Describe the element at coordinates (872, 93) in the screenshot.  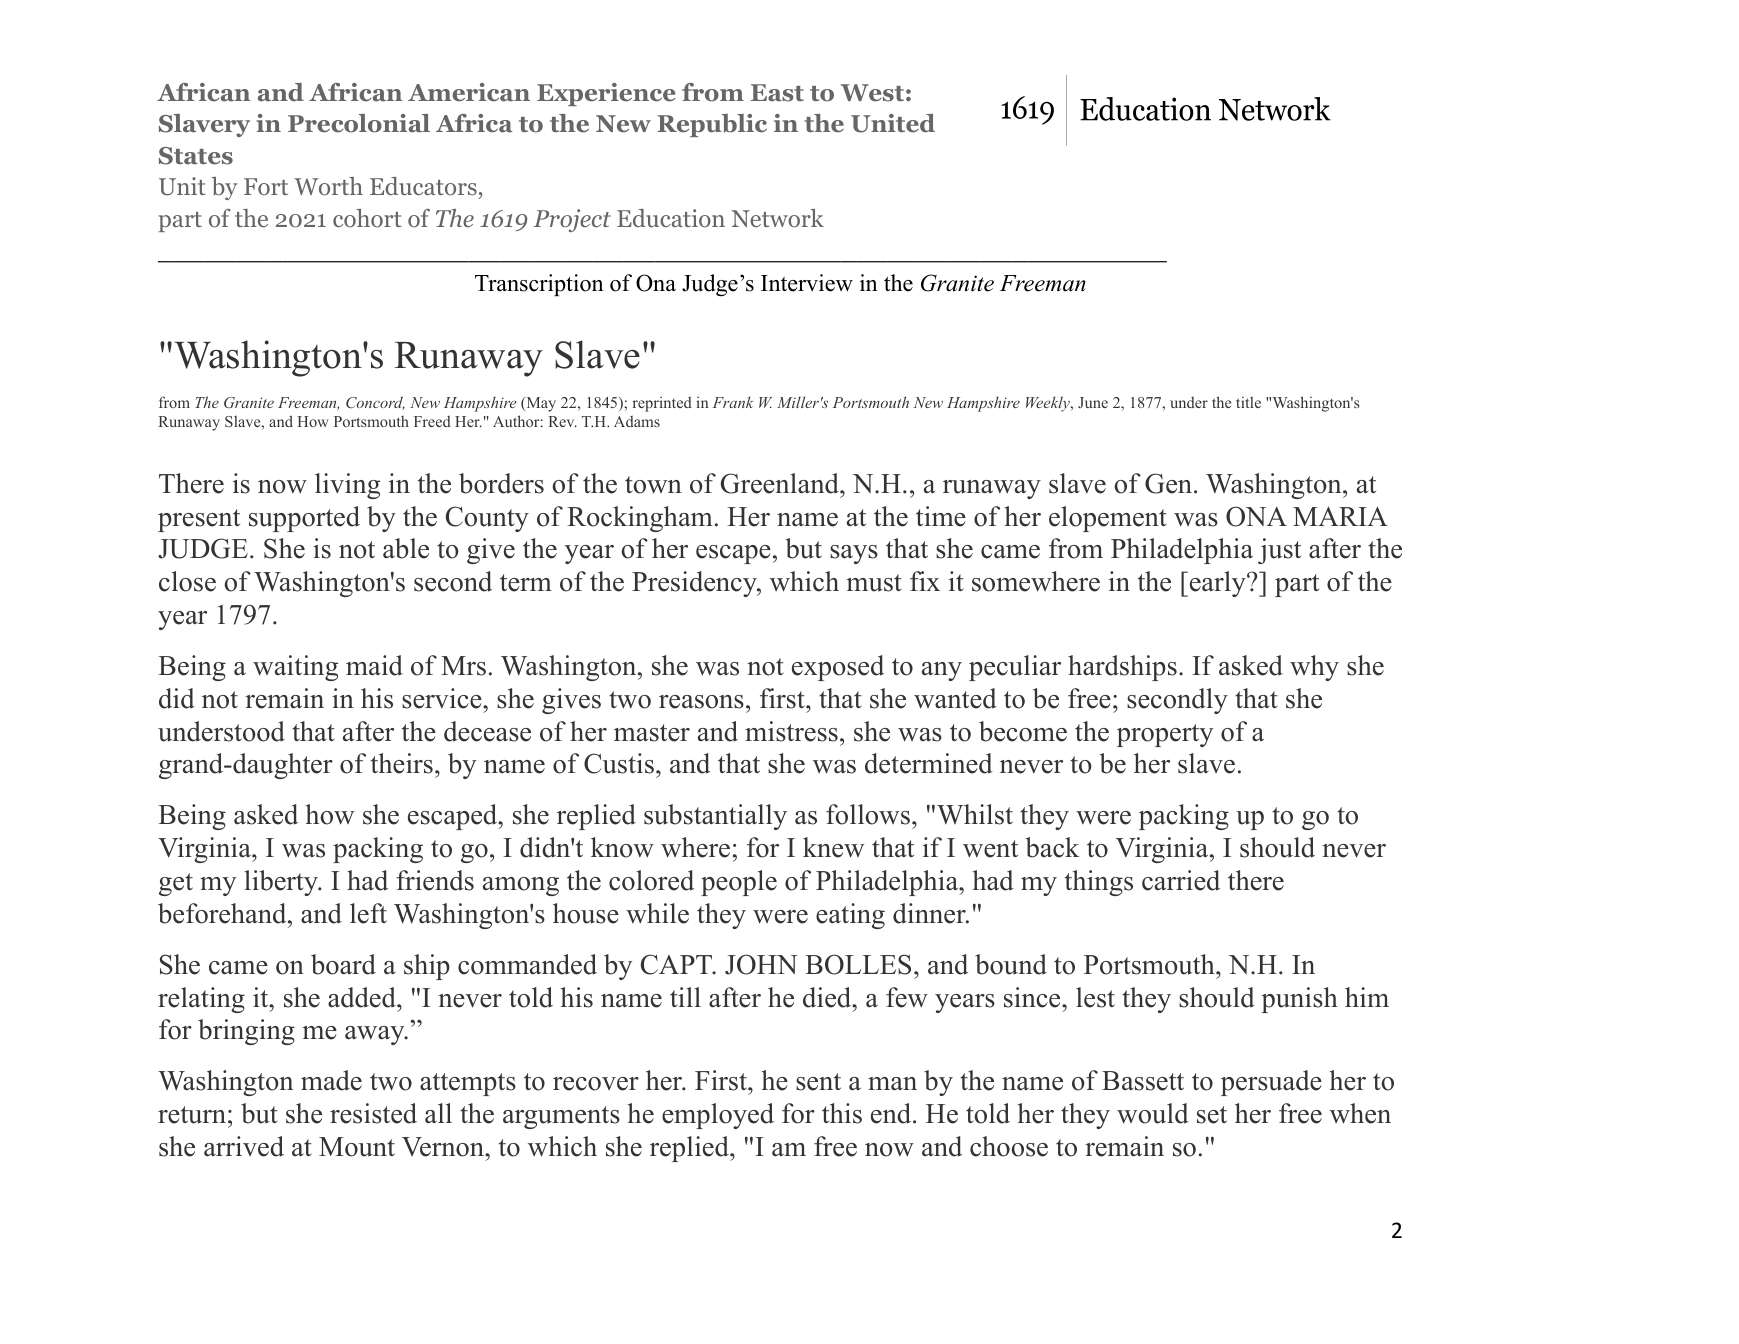
I see `West` at that location.
